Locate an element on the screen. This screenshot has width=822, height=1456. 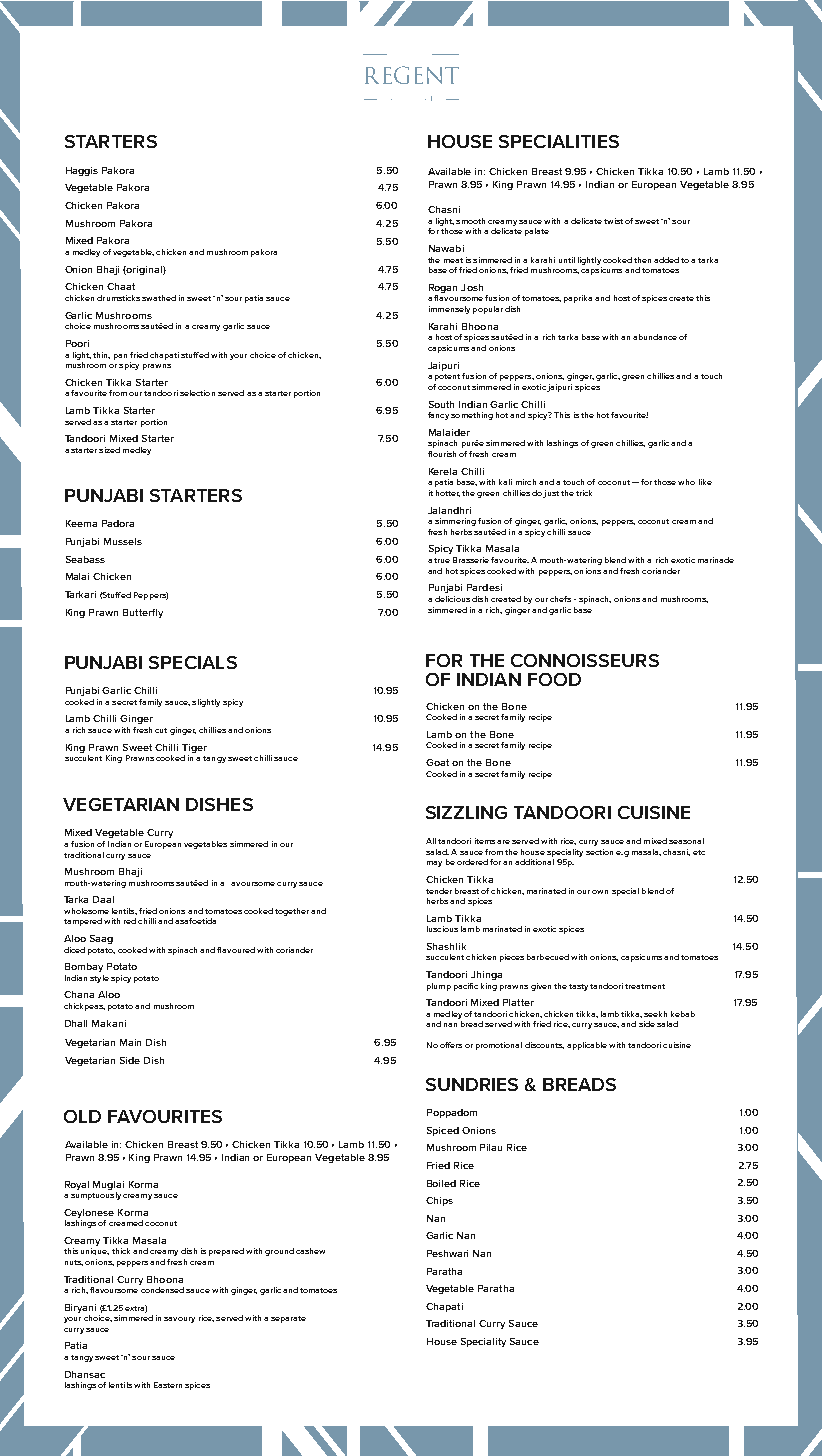
own is located at coordinates (600, 892).
